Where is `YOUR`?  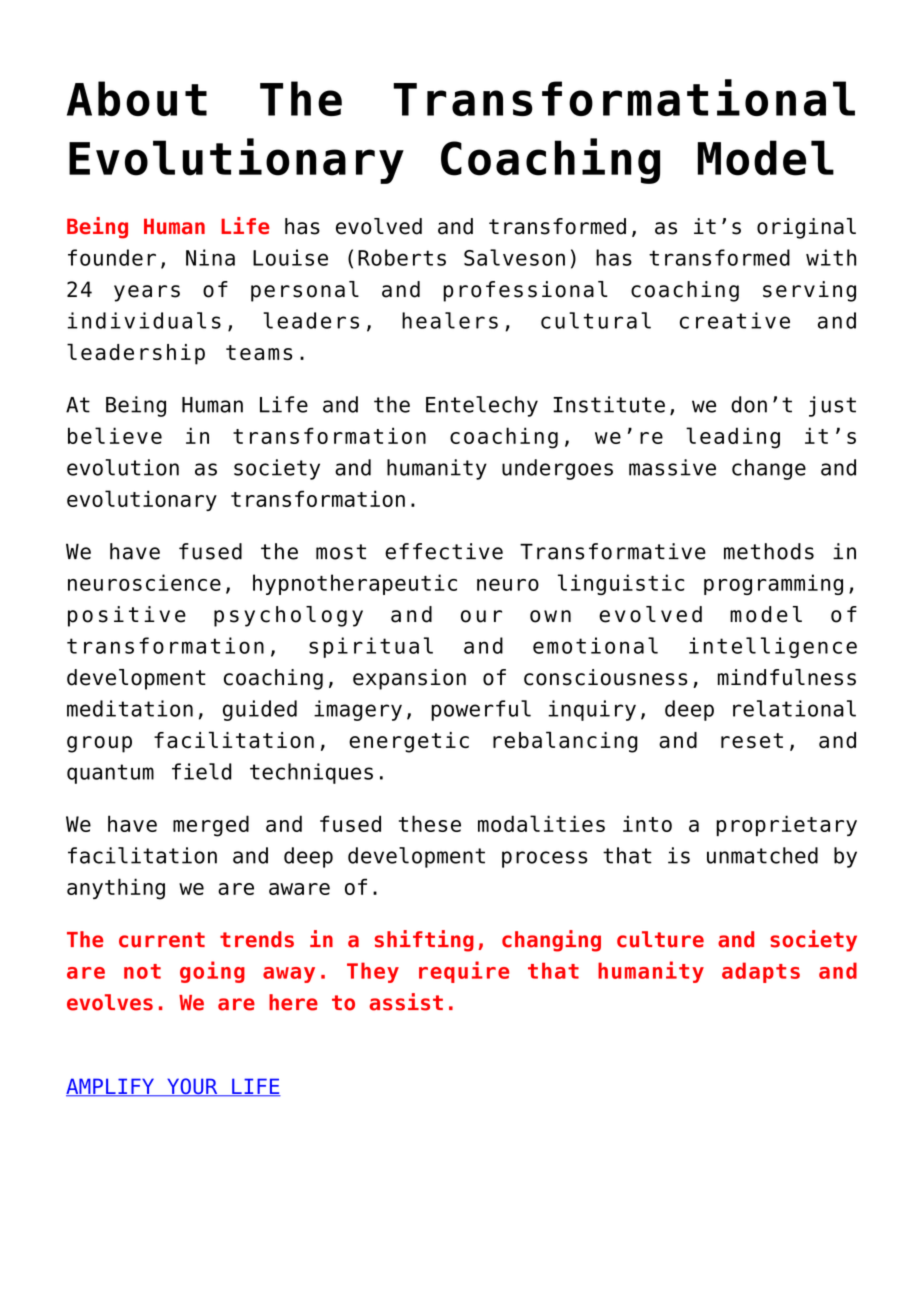 YOUR is located at coordinates (192, 1087).
